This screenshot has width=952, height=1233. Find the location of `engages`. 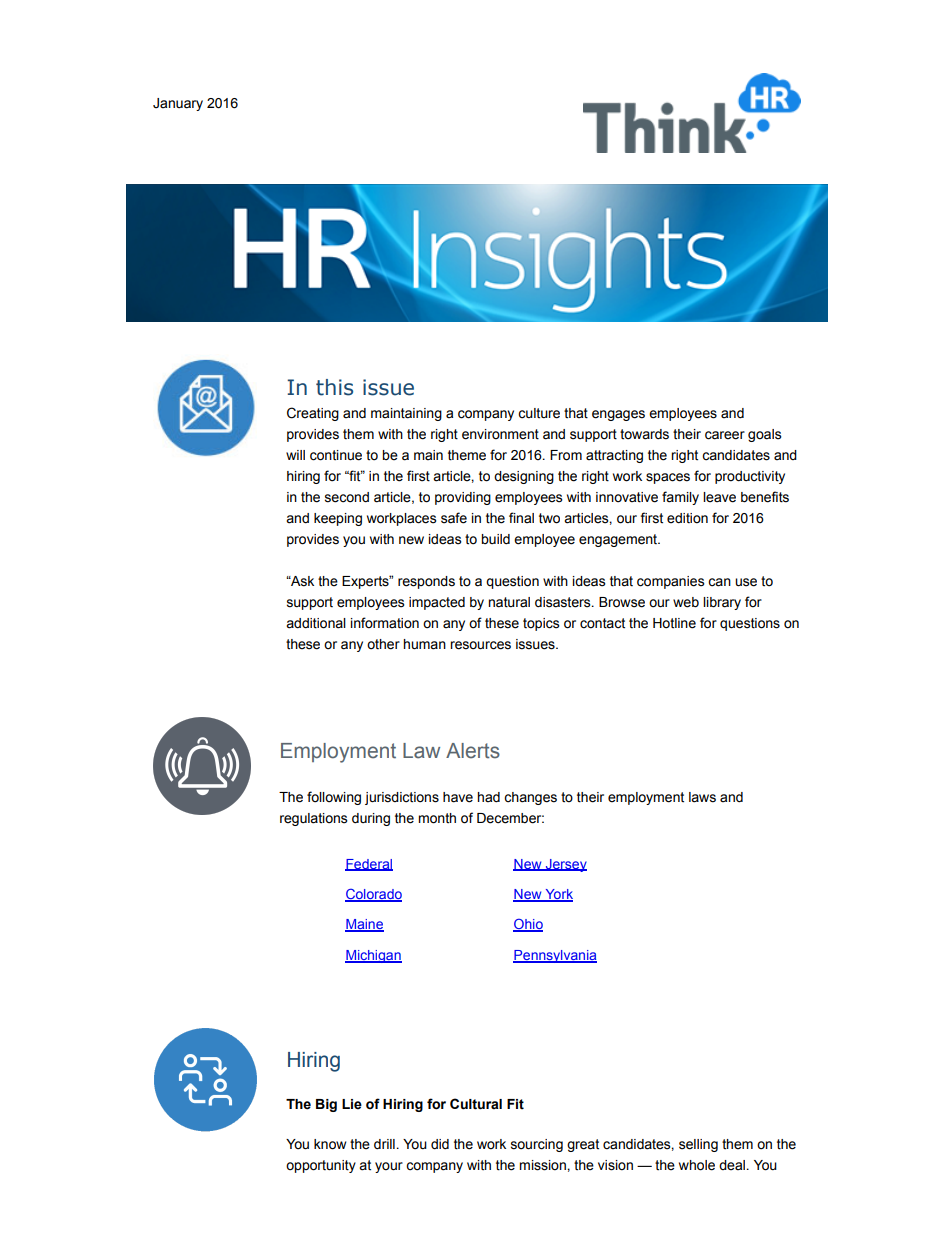

engages is located at coordinates (618, 415).
